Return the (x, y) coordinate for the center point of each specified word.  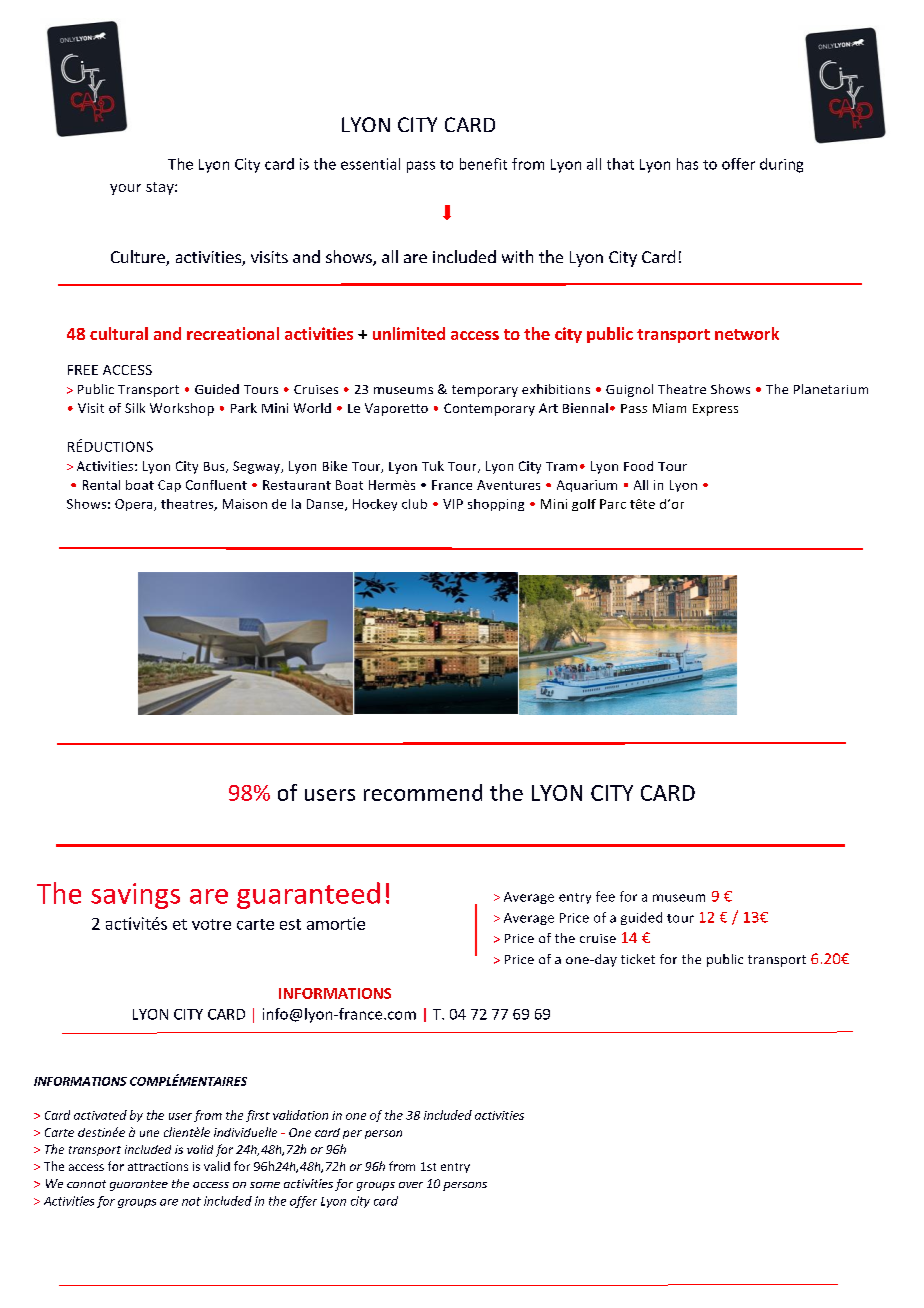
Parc (613, 504)
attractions (158, 1166)
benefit (483, 164)
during (781, 165)
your (125, 189)
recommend (423, 792)
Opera (135, 505)
